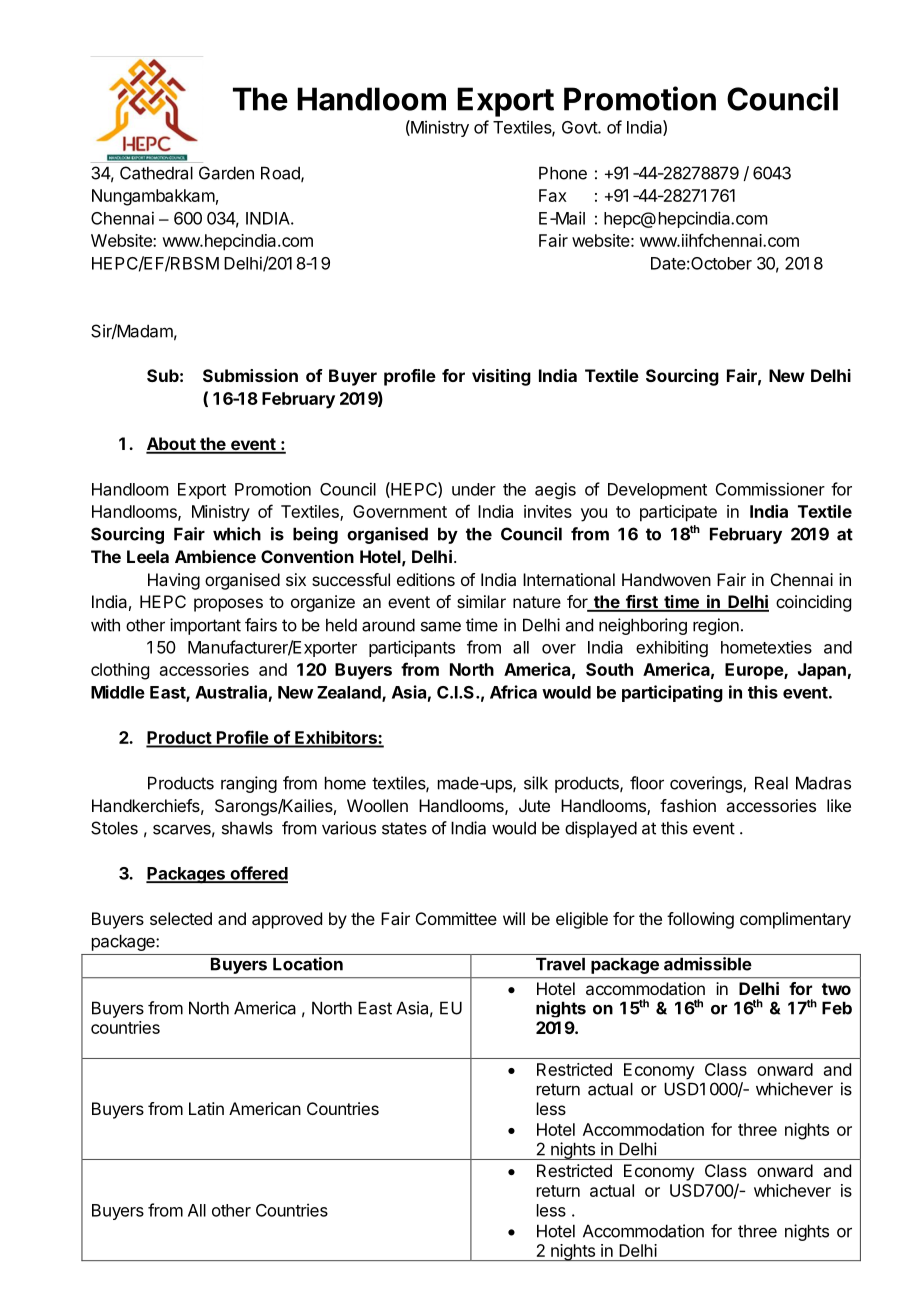 The image size is (924, 1307). Describe the element at coordinates (716, 626) in the screenshot. I see `region` at that location.
